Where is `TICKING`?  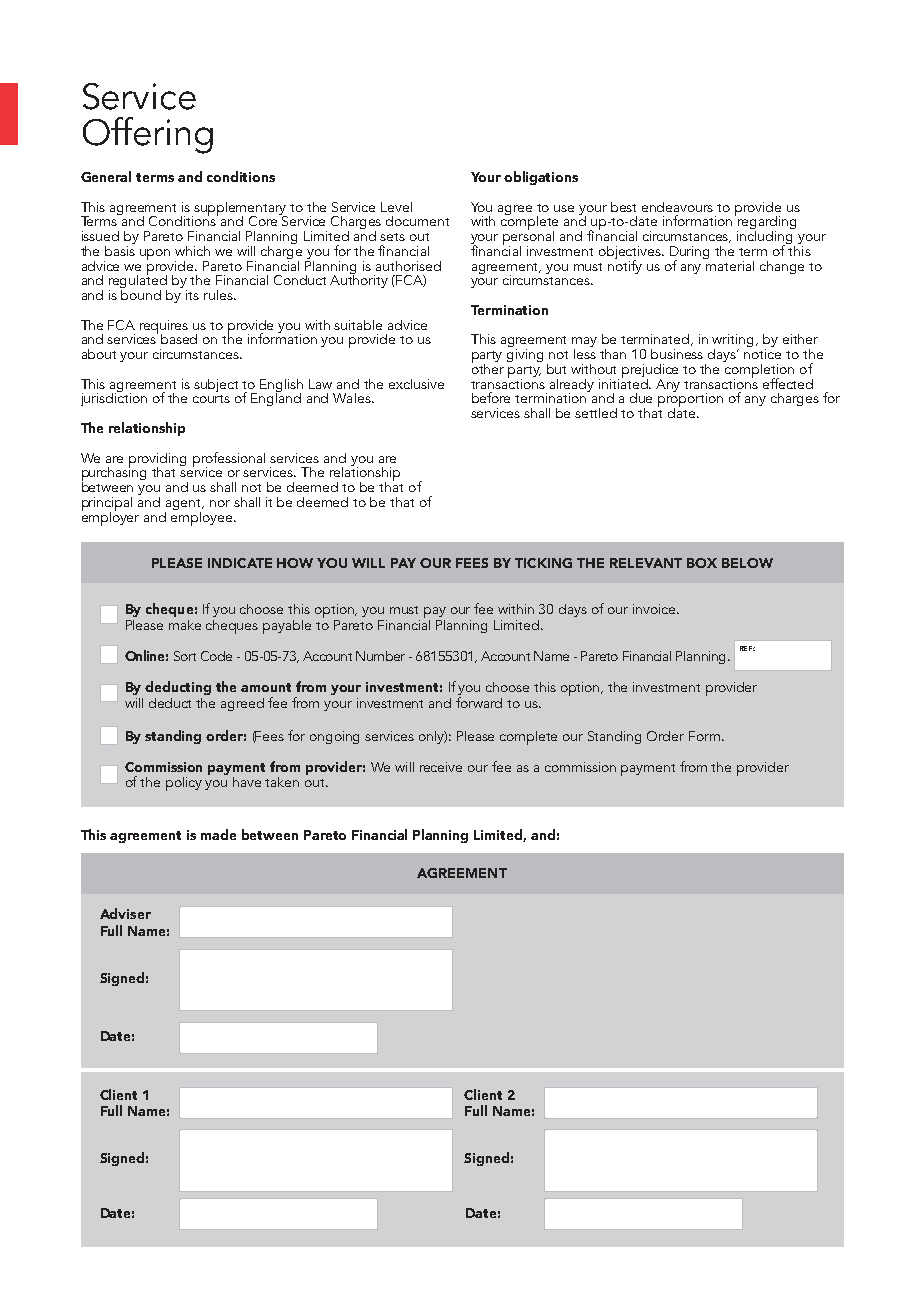 TICKING is located at coordinates (543, 563).
